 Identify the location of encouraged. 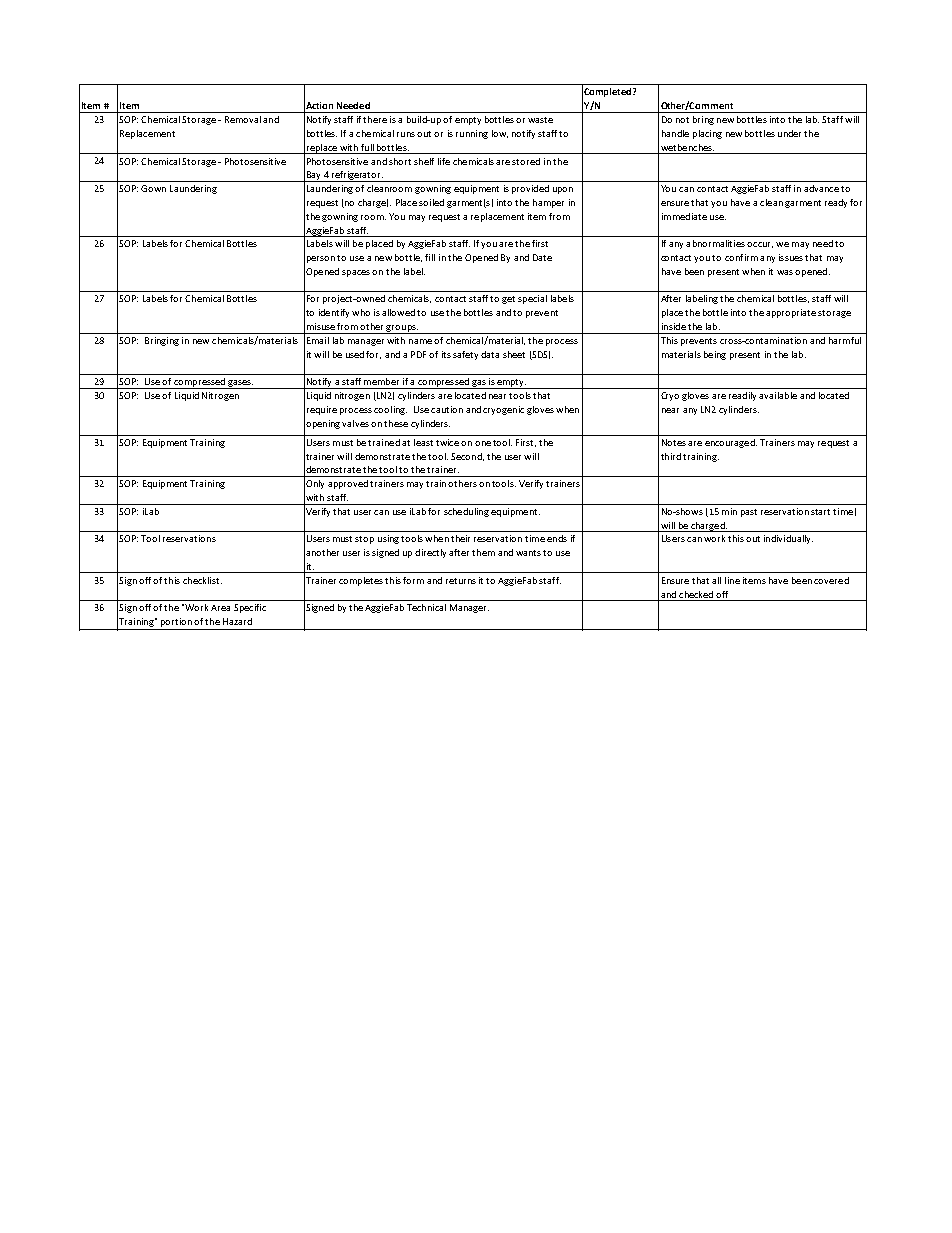
(731, 443).
